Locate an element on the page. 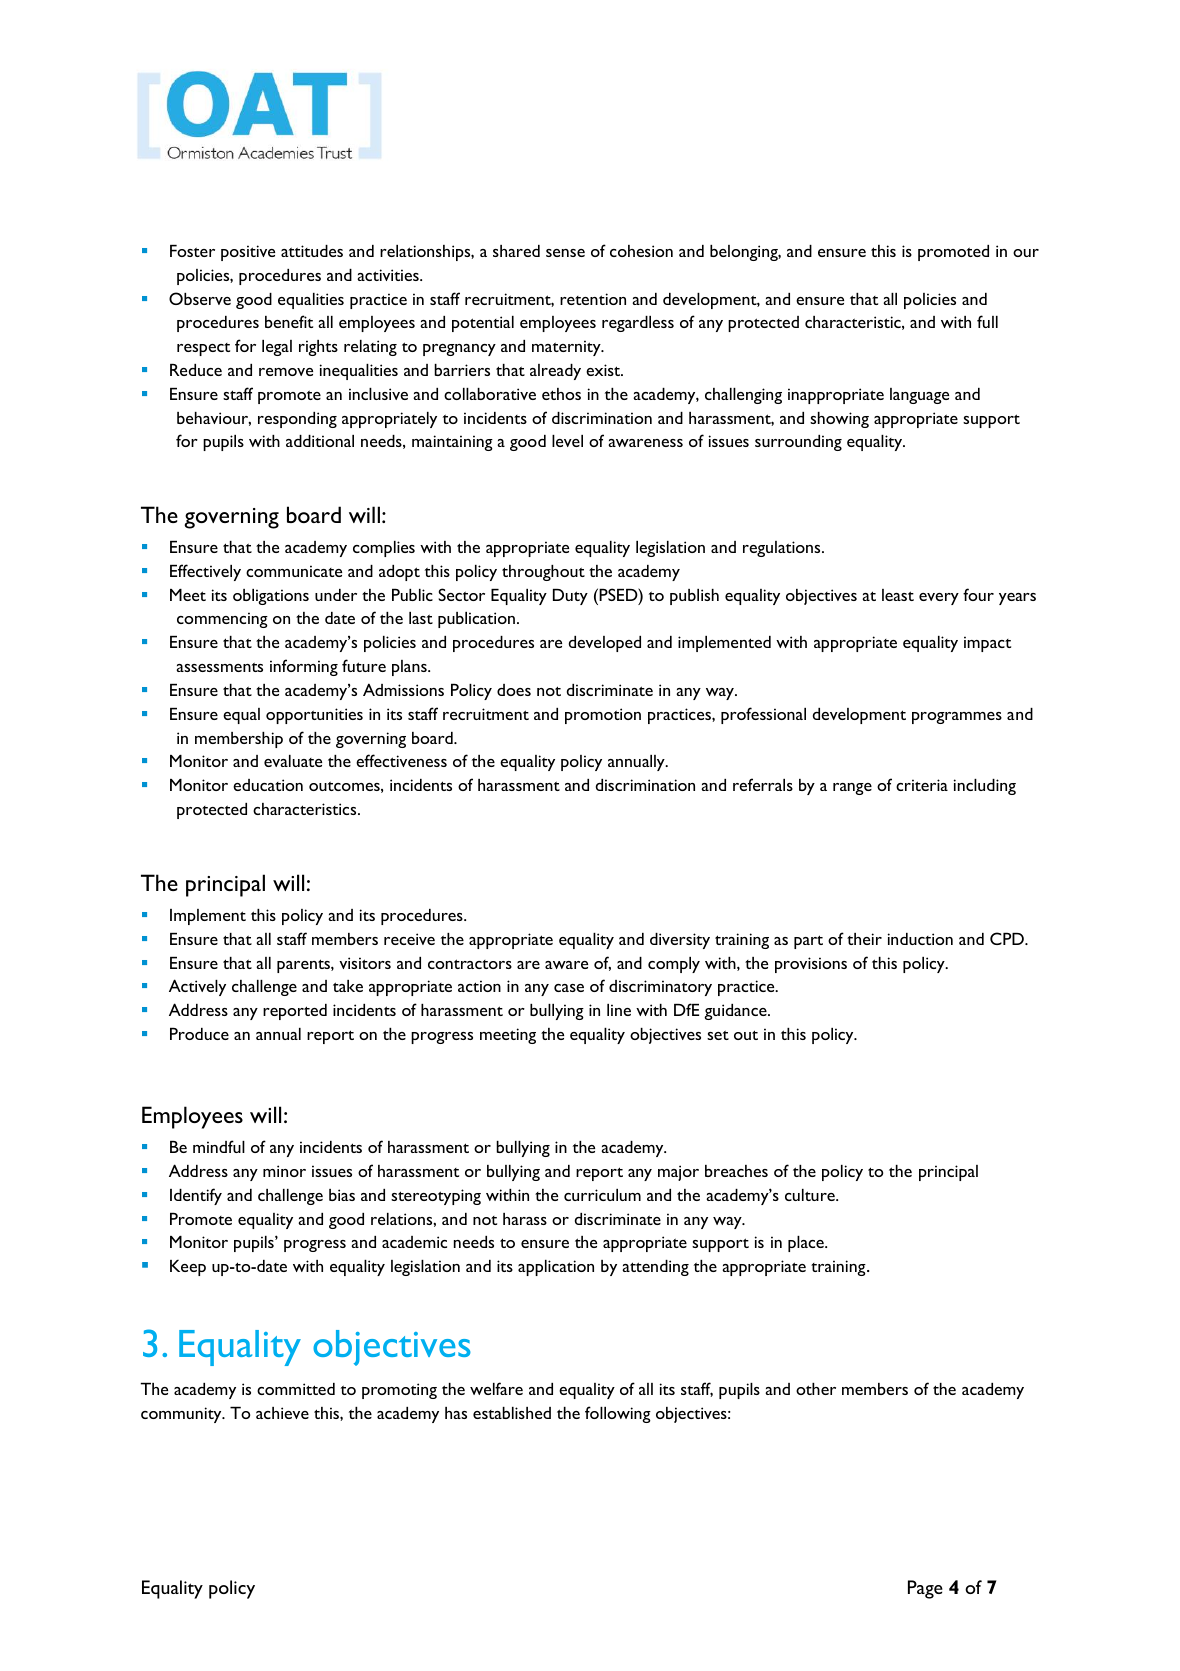 The height and width of the document is (1671, 1180). every is located at coordinates (939, 599).
